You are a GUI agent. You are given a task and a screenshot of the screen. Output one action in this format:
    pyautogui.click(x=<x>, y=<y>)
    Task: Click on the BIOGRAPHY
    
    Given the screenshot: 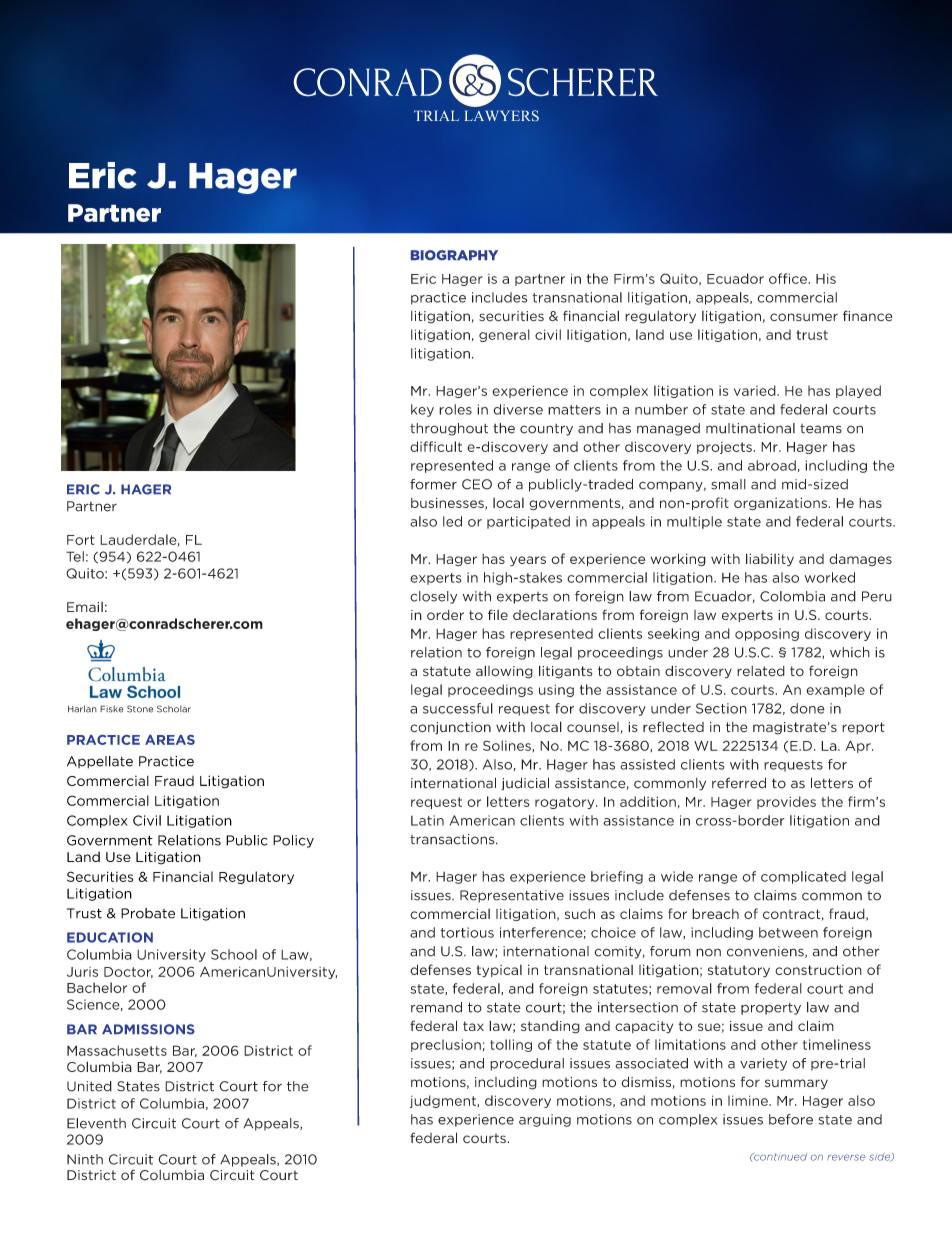 What is the action you would take?
    pyautogui.click(x=454, y=255)
